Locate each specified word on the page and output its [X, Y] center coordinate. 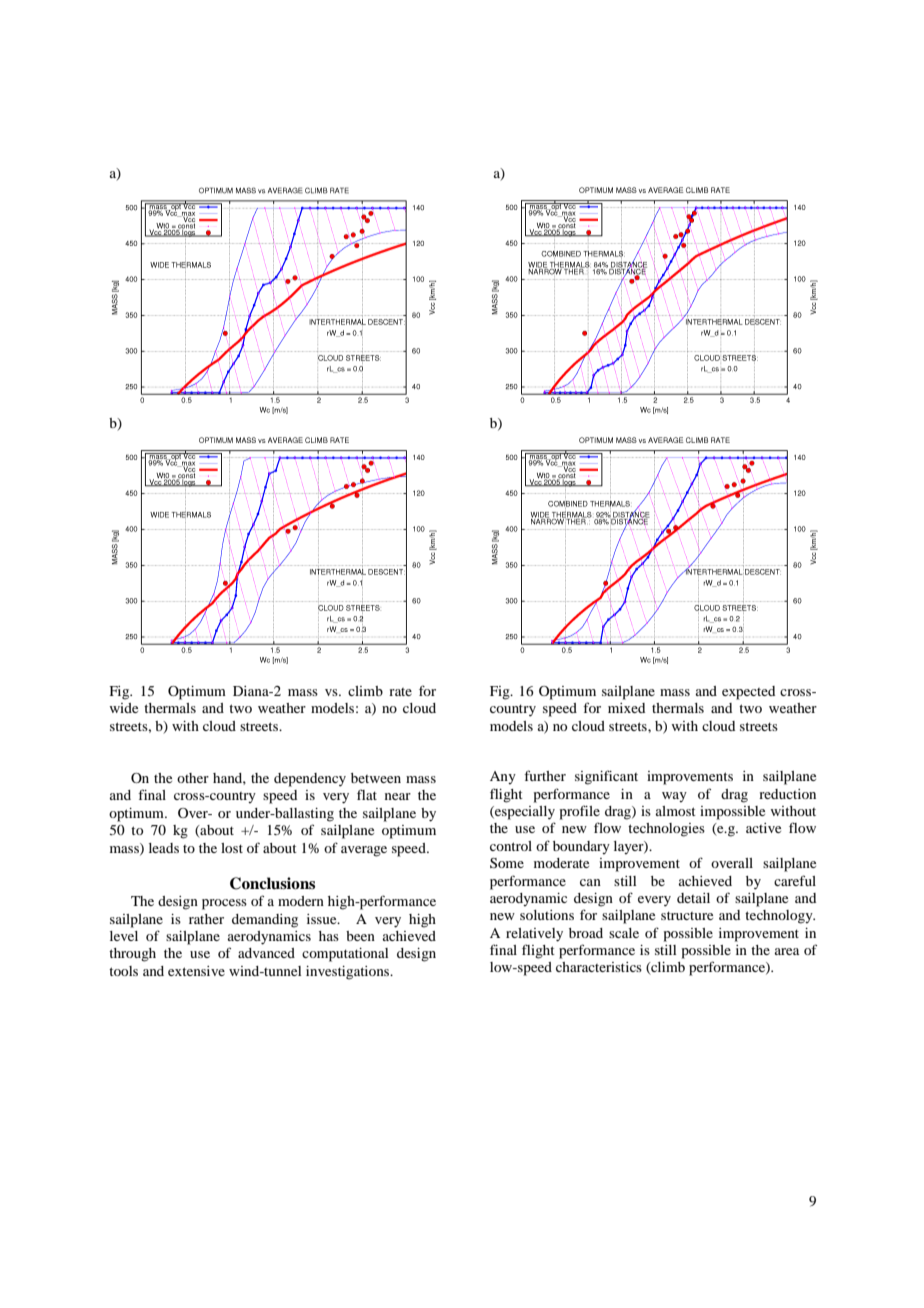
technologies [666, 830]
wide [123, 708]
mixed [626, 708]
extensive [196, 971]
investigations [349, 973]
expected [748, 693]
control [511, 846]
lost [232, 848]
